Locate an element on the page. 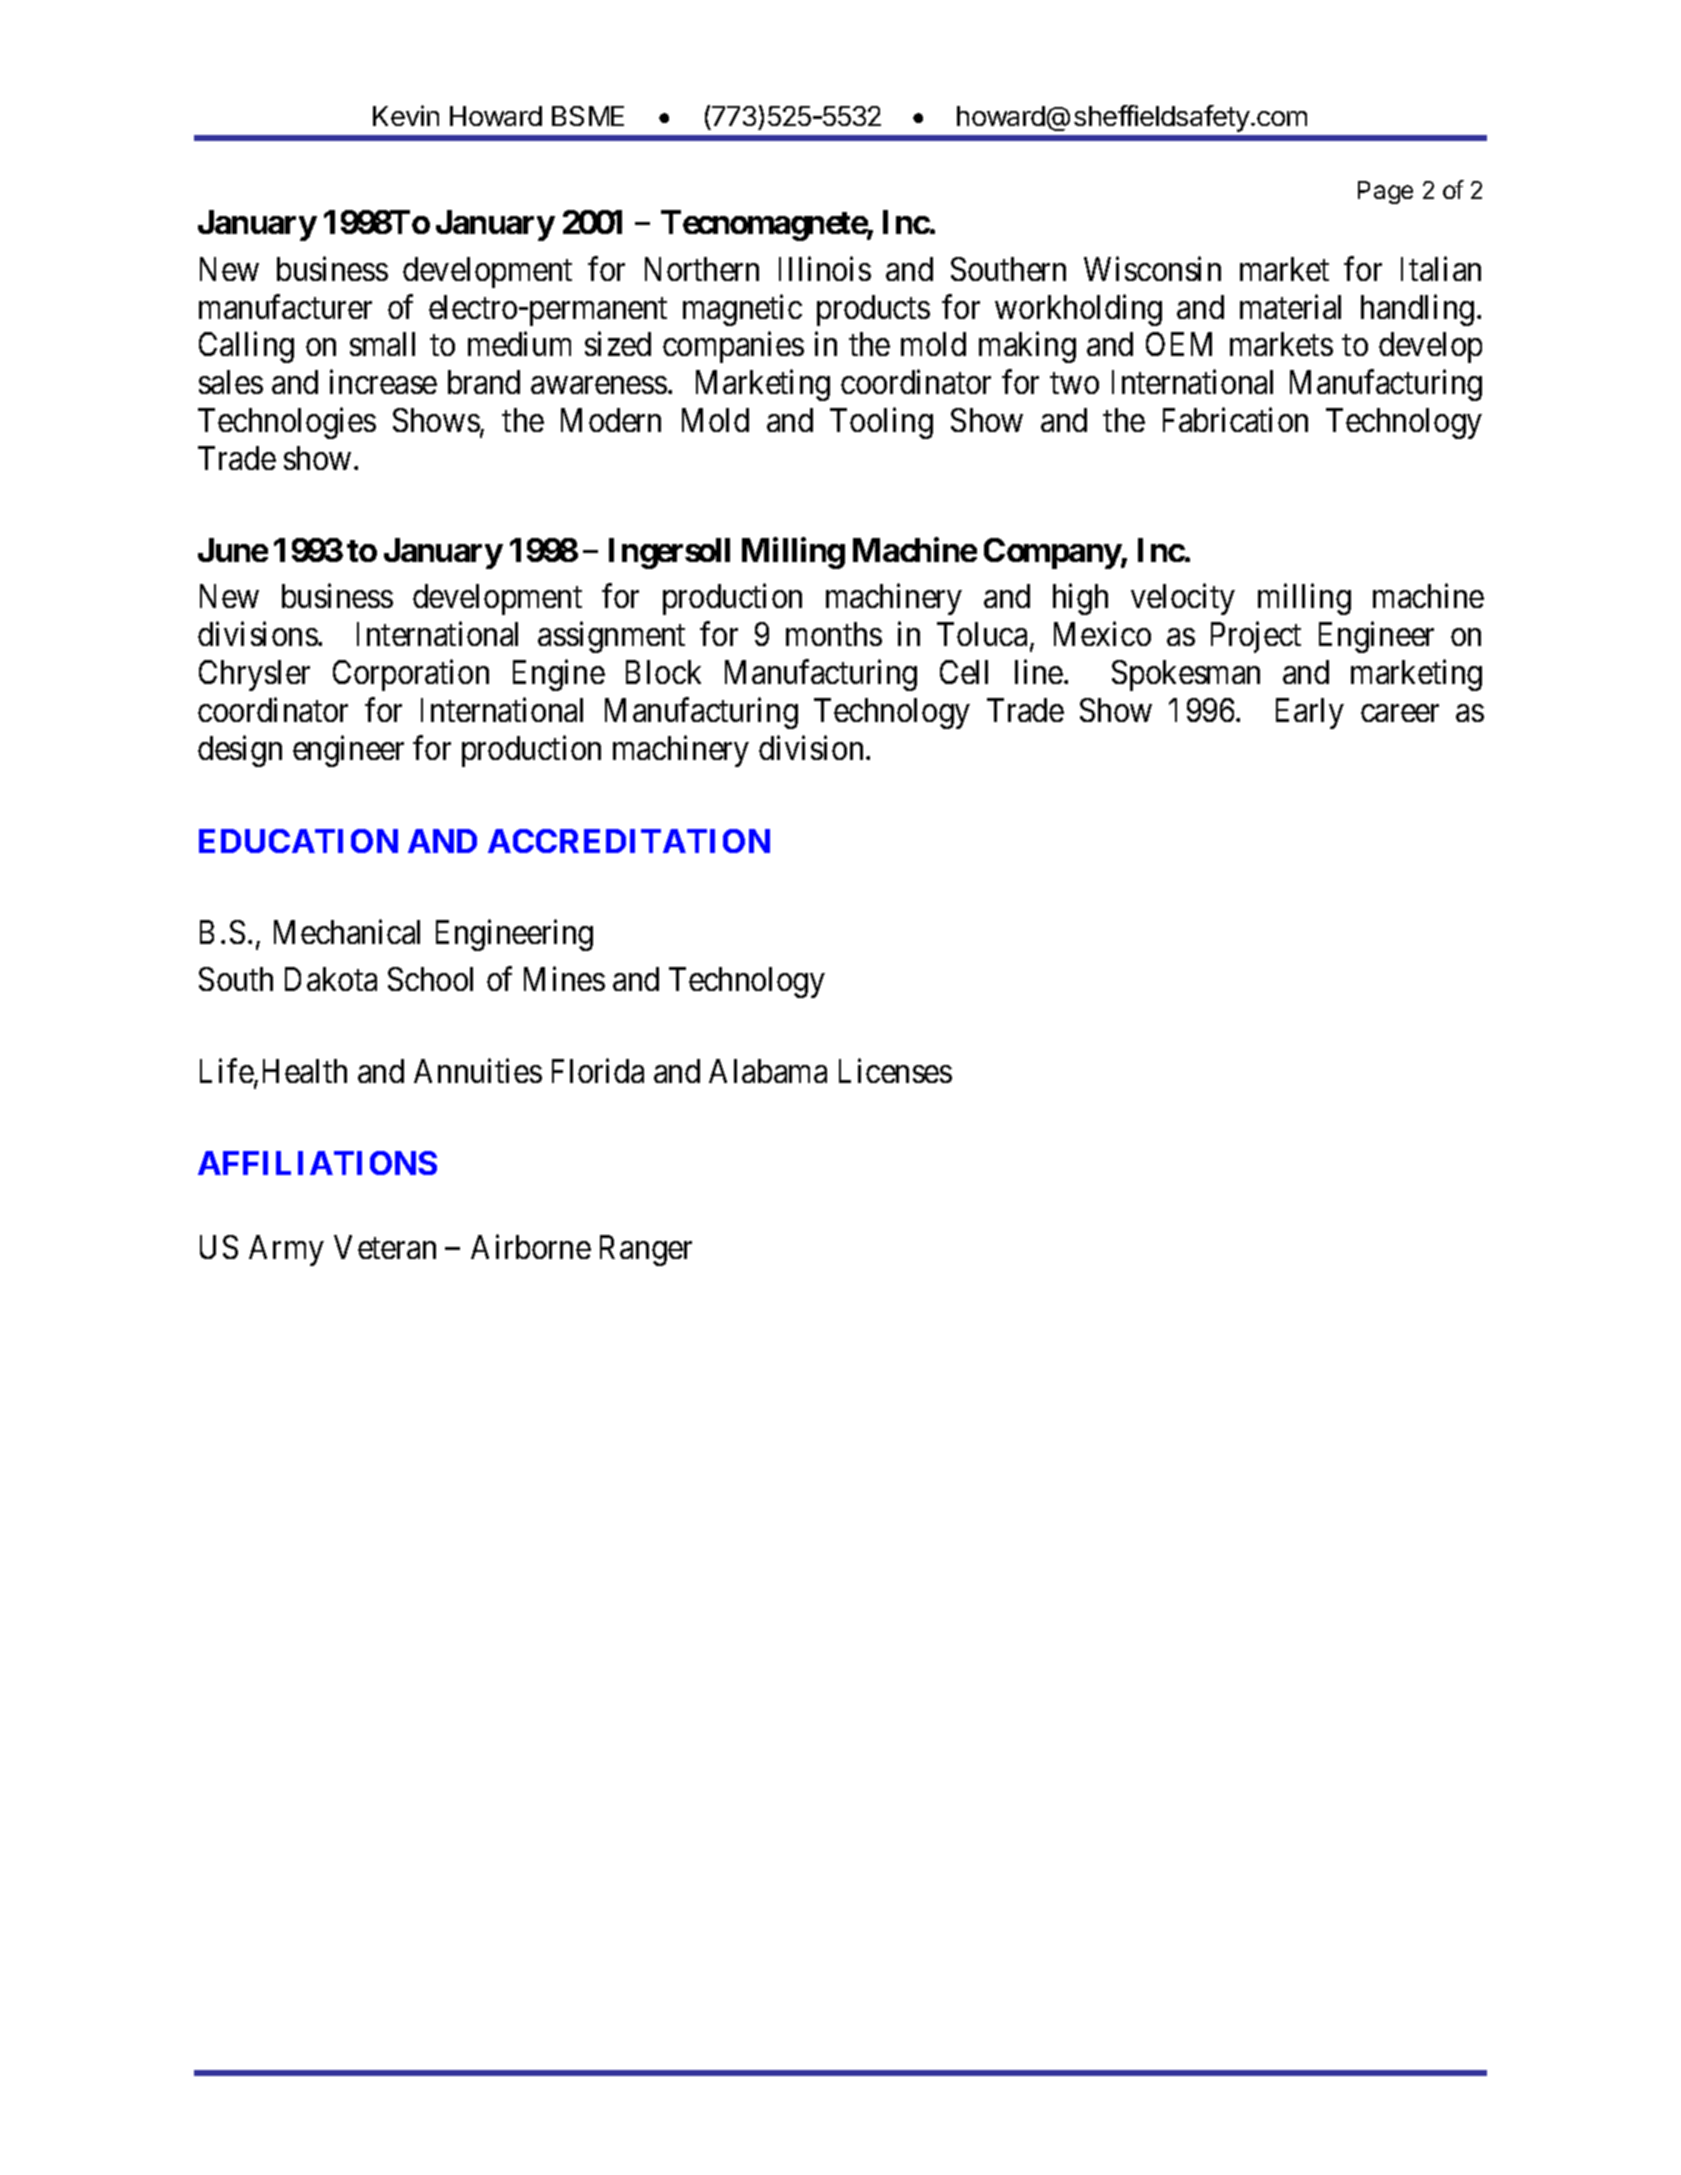 The image size is (1681, 2175). Ranger is located at coordinates (646, 1250).
